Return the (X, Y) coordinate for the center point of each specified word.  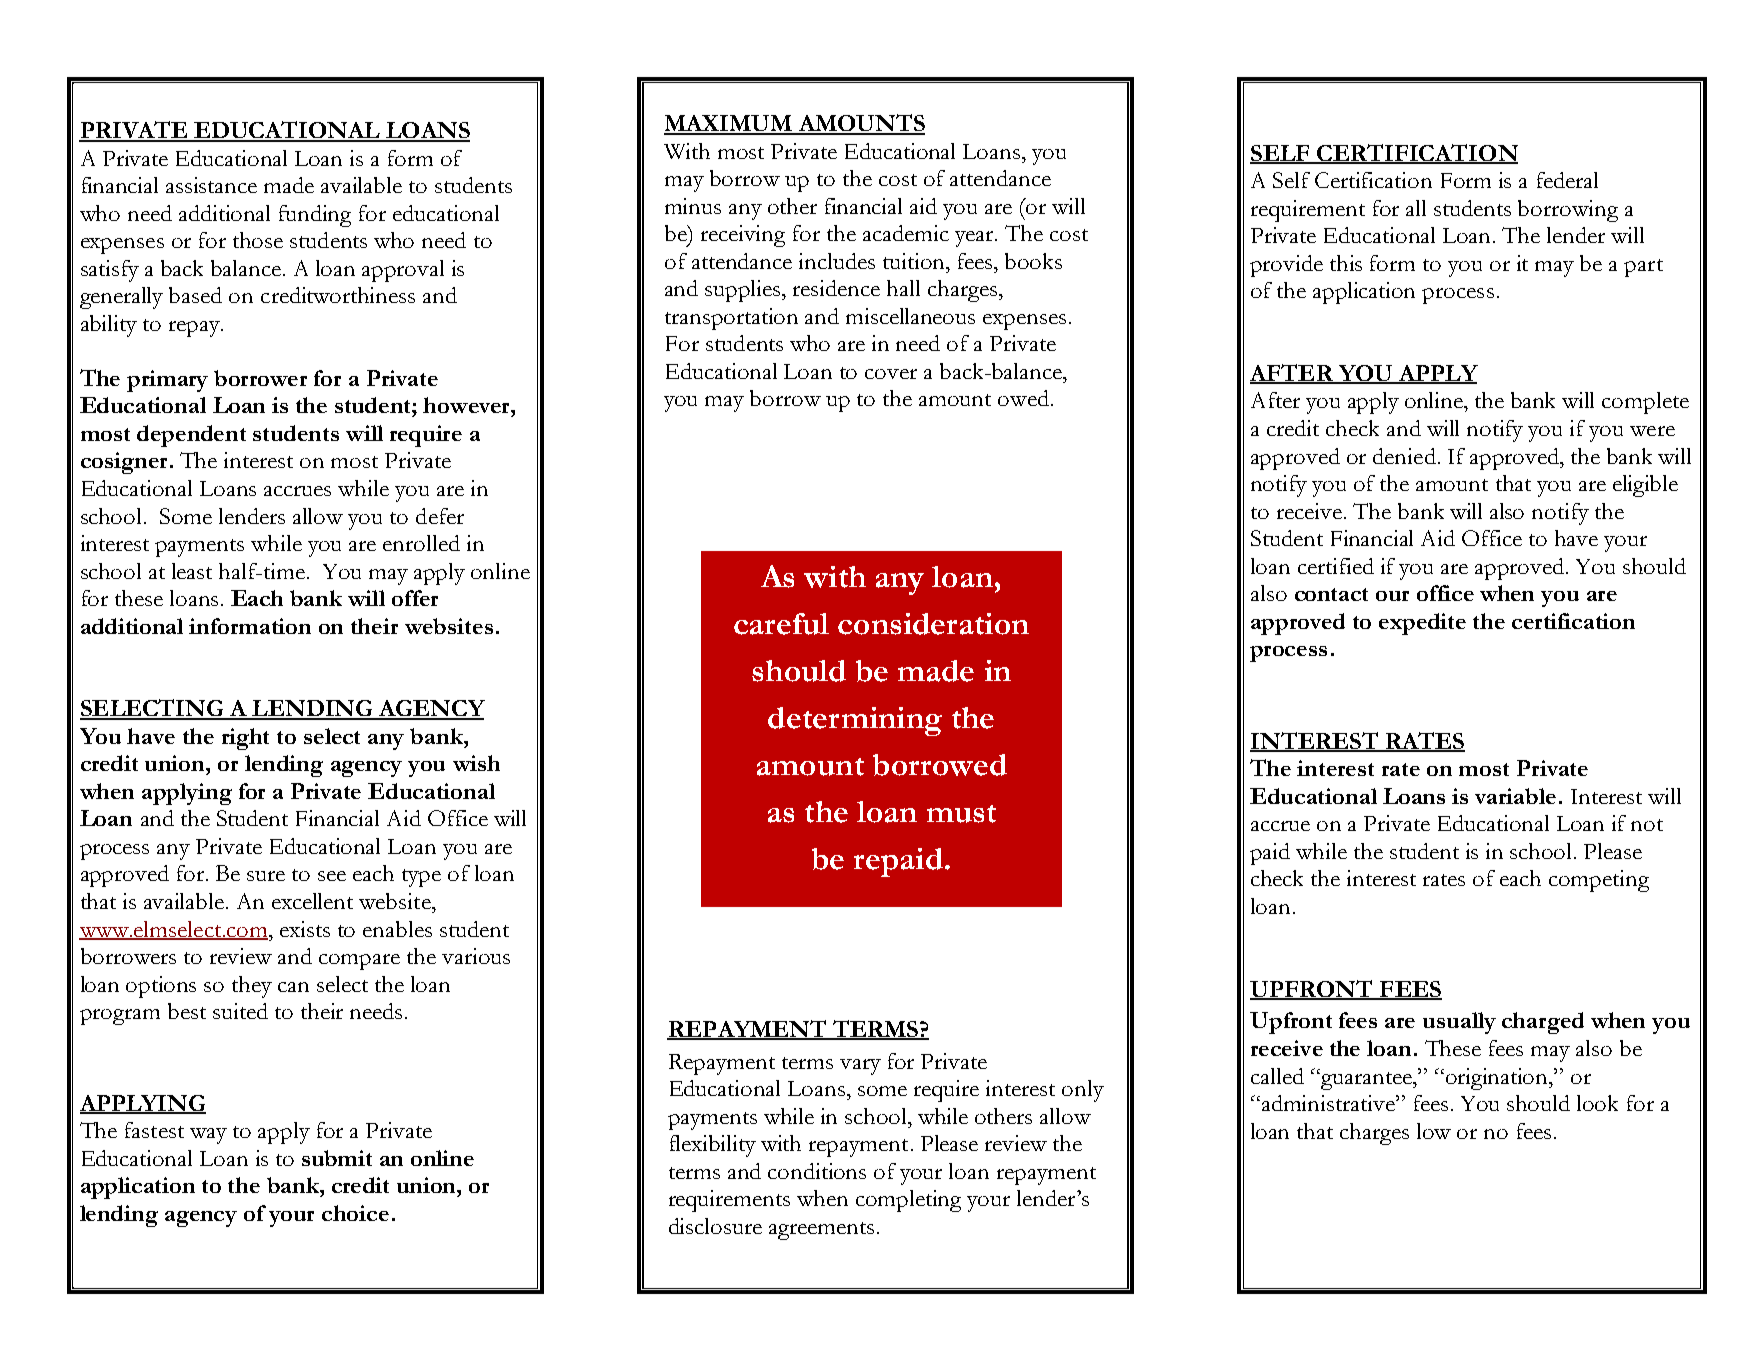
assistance (211, 185)
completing (908, 1201)
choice (355, 1213)
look (1597, 1103)
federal (1567, 180)
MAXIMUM (729, 124)
